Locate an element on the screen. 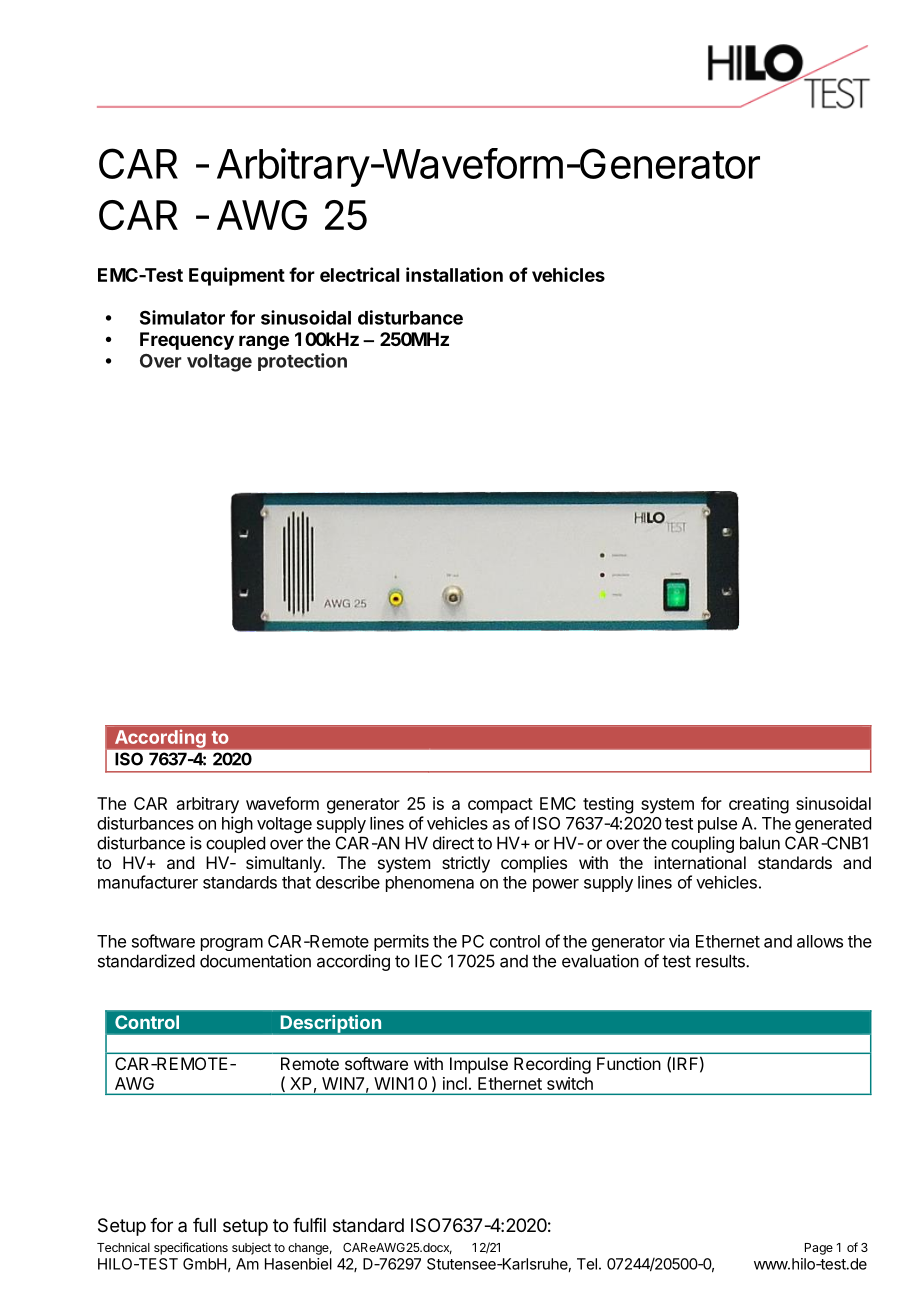 The height and width of the screenshot is (1308, 924). Simulator is located at coordinates (182, 317).
